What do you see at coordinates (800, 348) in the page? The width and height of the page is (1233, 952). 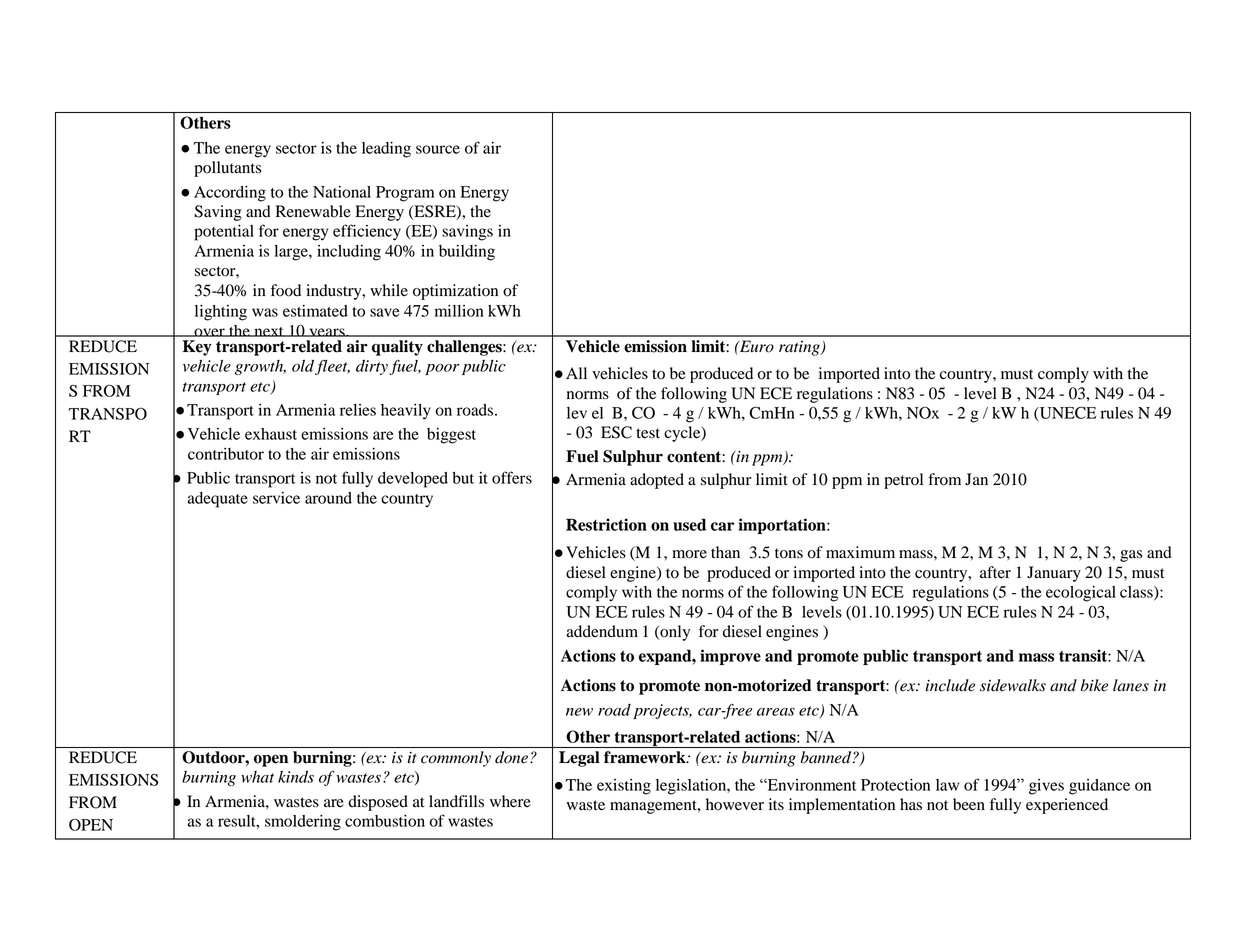 I see `rating` at bounding box center [800, 348].
